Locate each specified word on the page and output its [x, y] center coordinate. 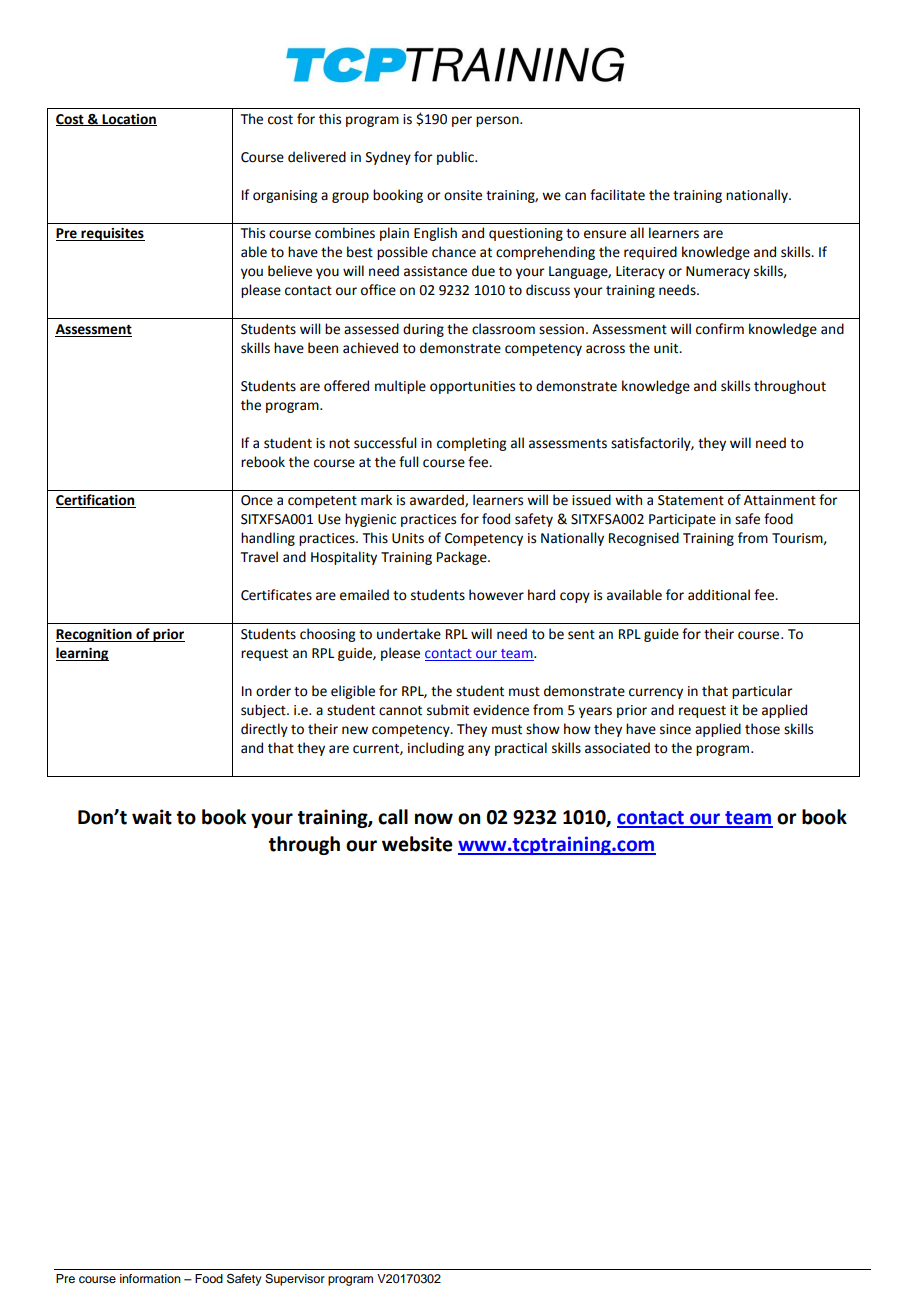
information [150, 1278]
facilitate [617, 195]
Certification [96, 501]
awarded [438, 500]
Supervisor [295, 1280]
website [417, 844]
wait [152, 817]
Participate [682, 520]
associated [617, 748]
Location [128, 120]
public [456, 158]
